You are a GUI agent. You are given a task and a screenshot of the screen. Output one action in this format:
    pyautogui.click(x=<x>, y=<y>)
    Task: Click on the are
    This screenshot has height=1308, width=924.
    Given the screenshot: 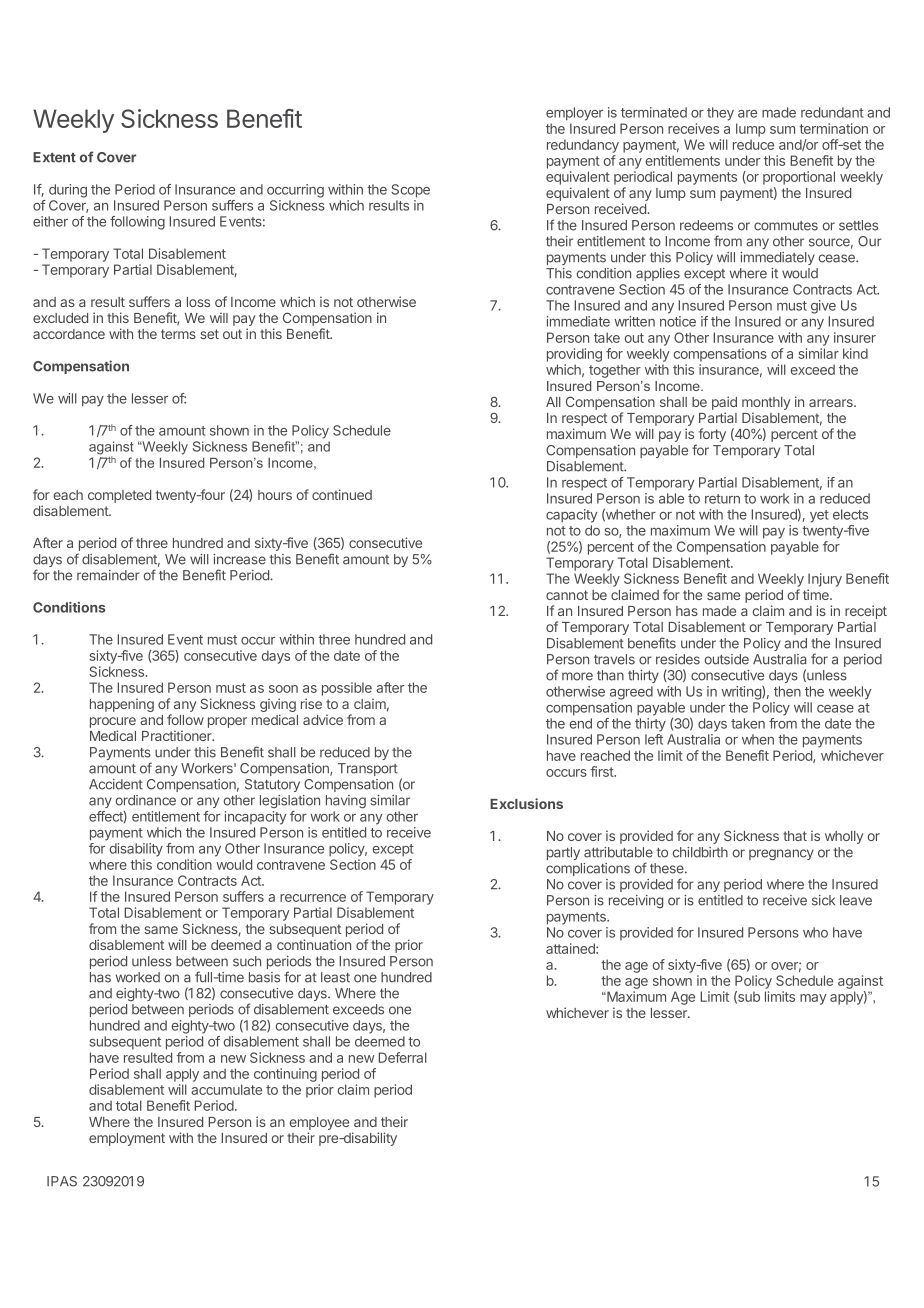 What is the action you would take?
    pyautogui.click(x=747, y=114)
